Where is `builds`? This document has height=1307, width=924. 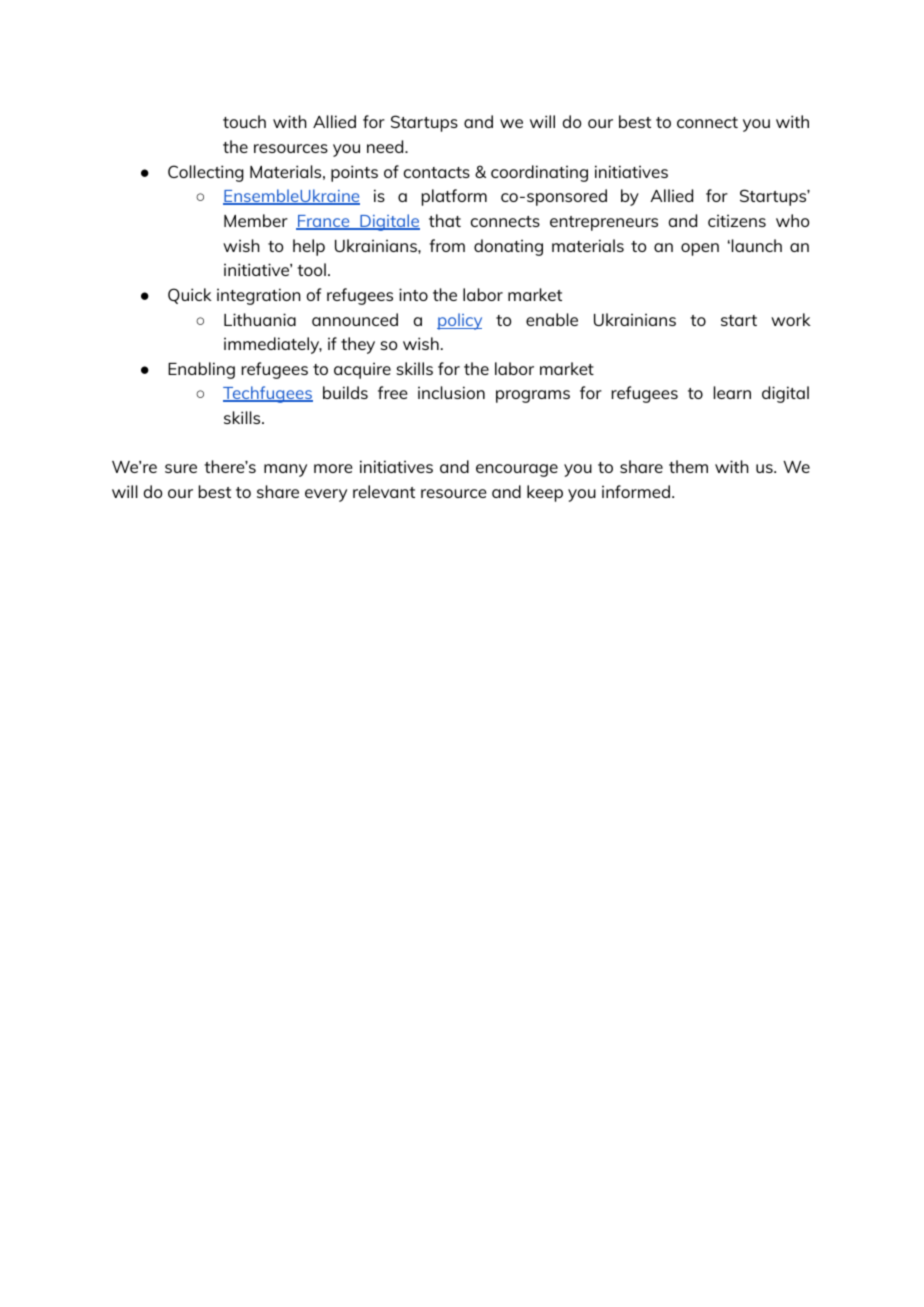
builds is located at coordinates (345, 392).
